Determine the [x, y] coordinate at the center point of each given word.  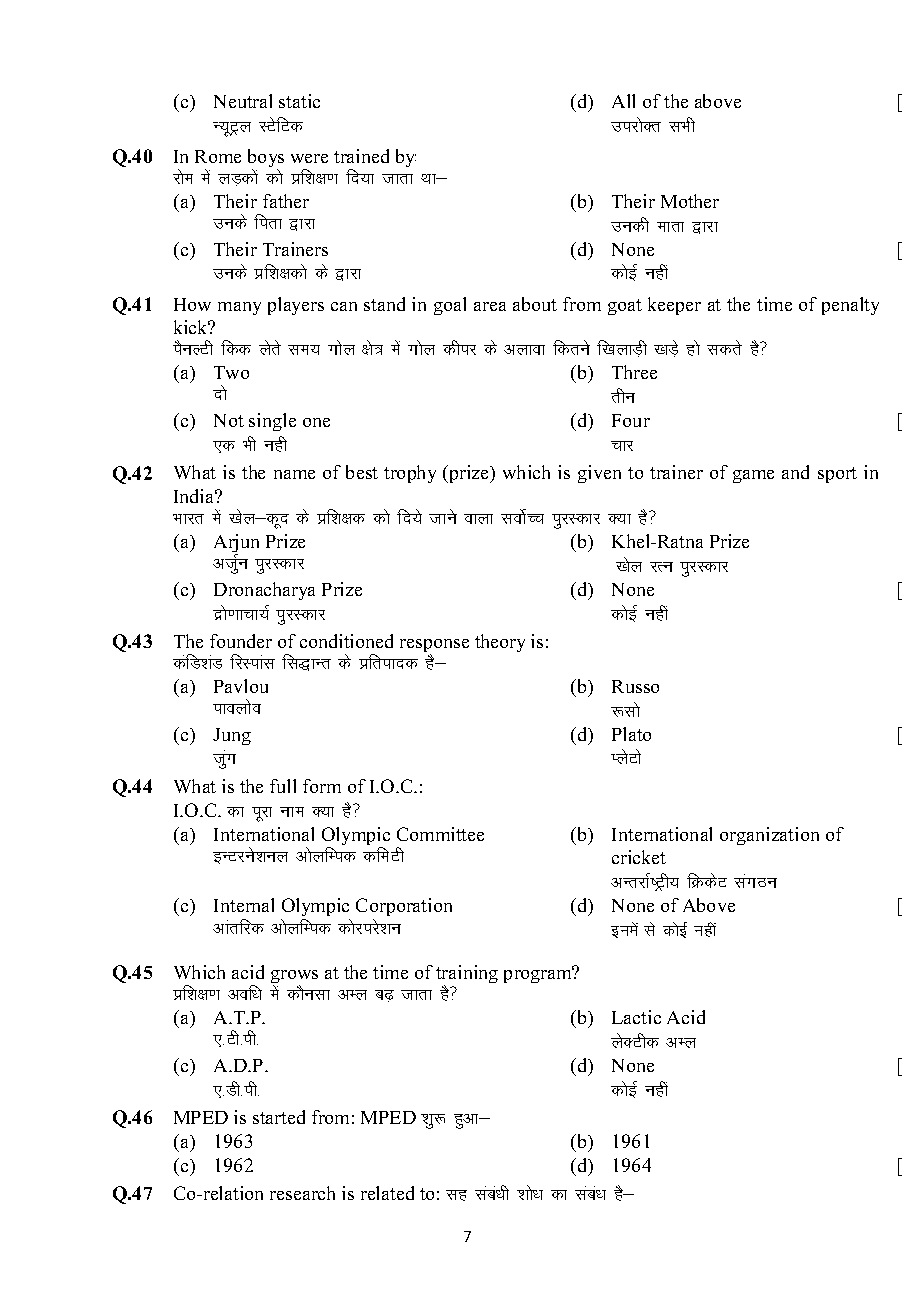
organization [769, 836]
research [302, 1193]
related [387, 1193]
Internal [244, 905]
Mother [690, 201]
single [272, 422]
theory [500, 643]
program [539, 975]
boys [266, 159]
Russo [635, 686]
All [623, 101]
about [535, 304]
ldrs [724, 347]
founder [241, 641]
